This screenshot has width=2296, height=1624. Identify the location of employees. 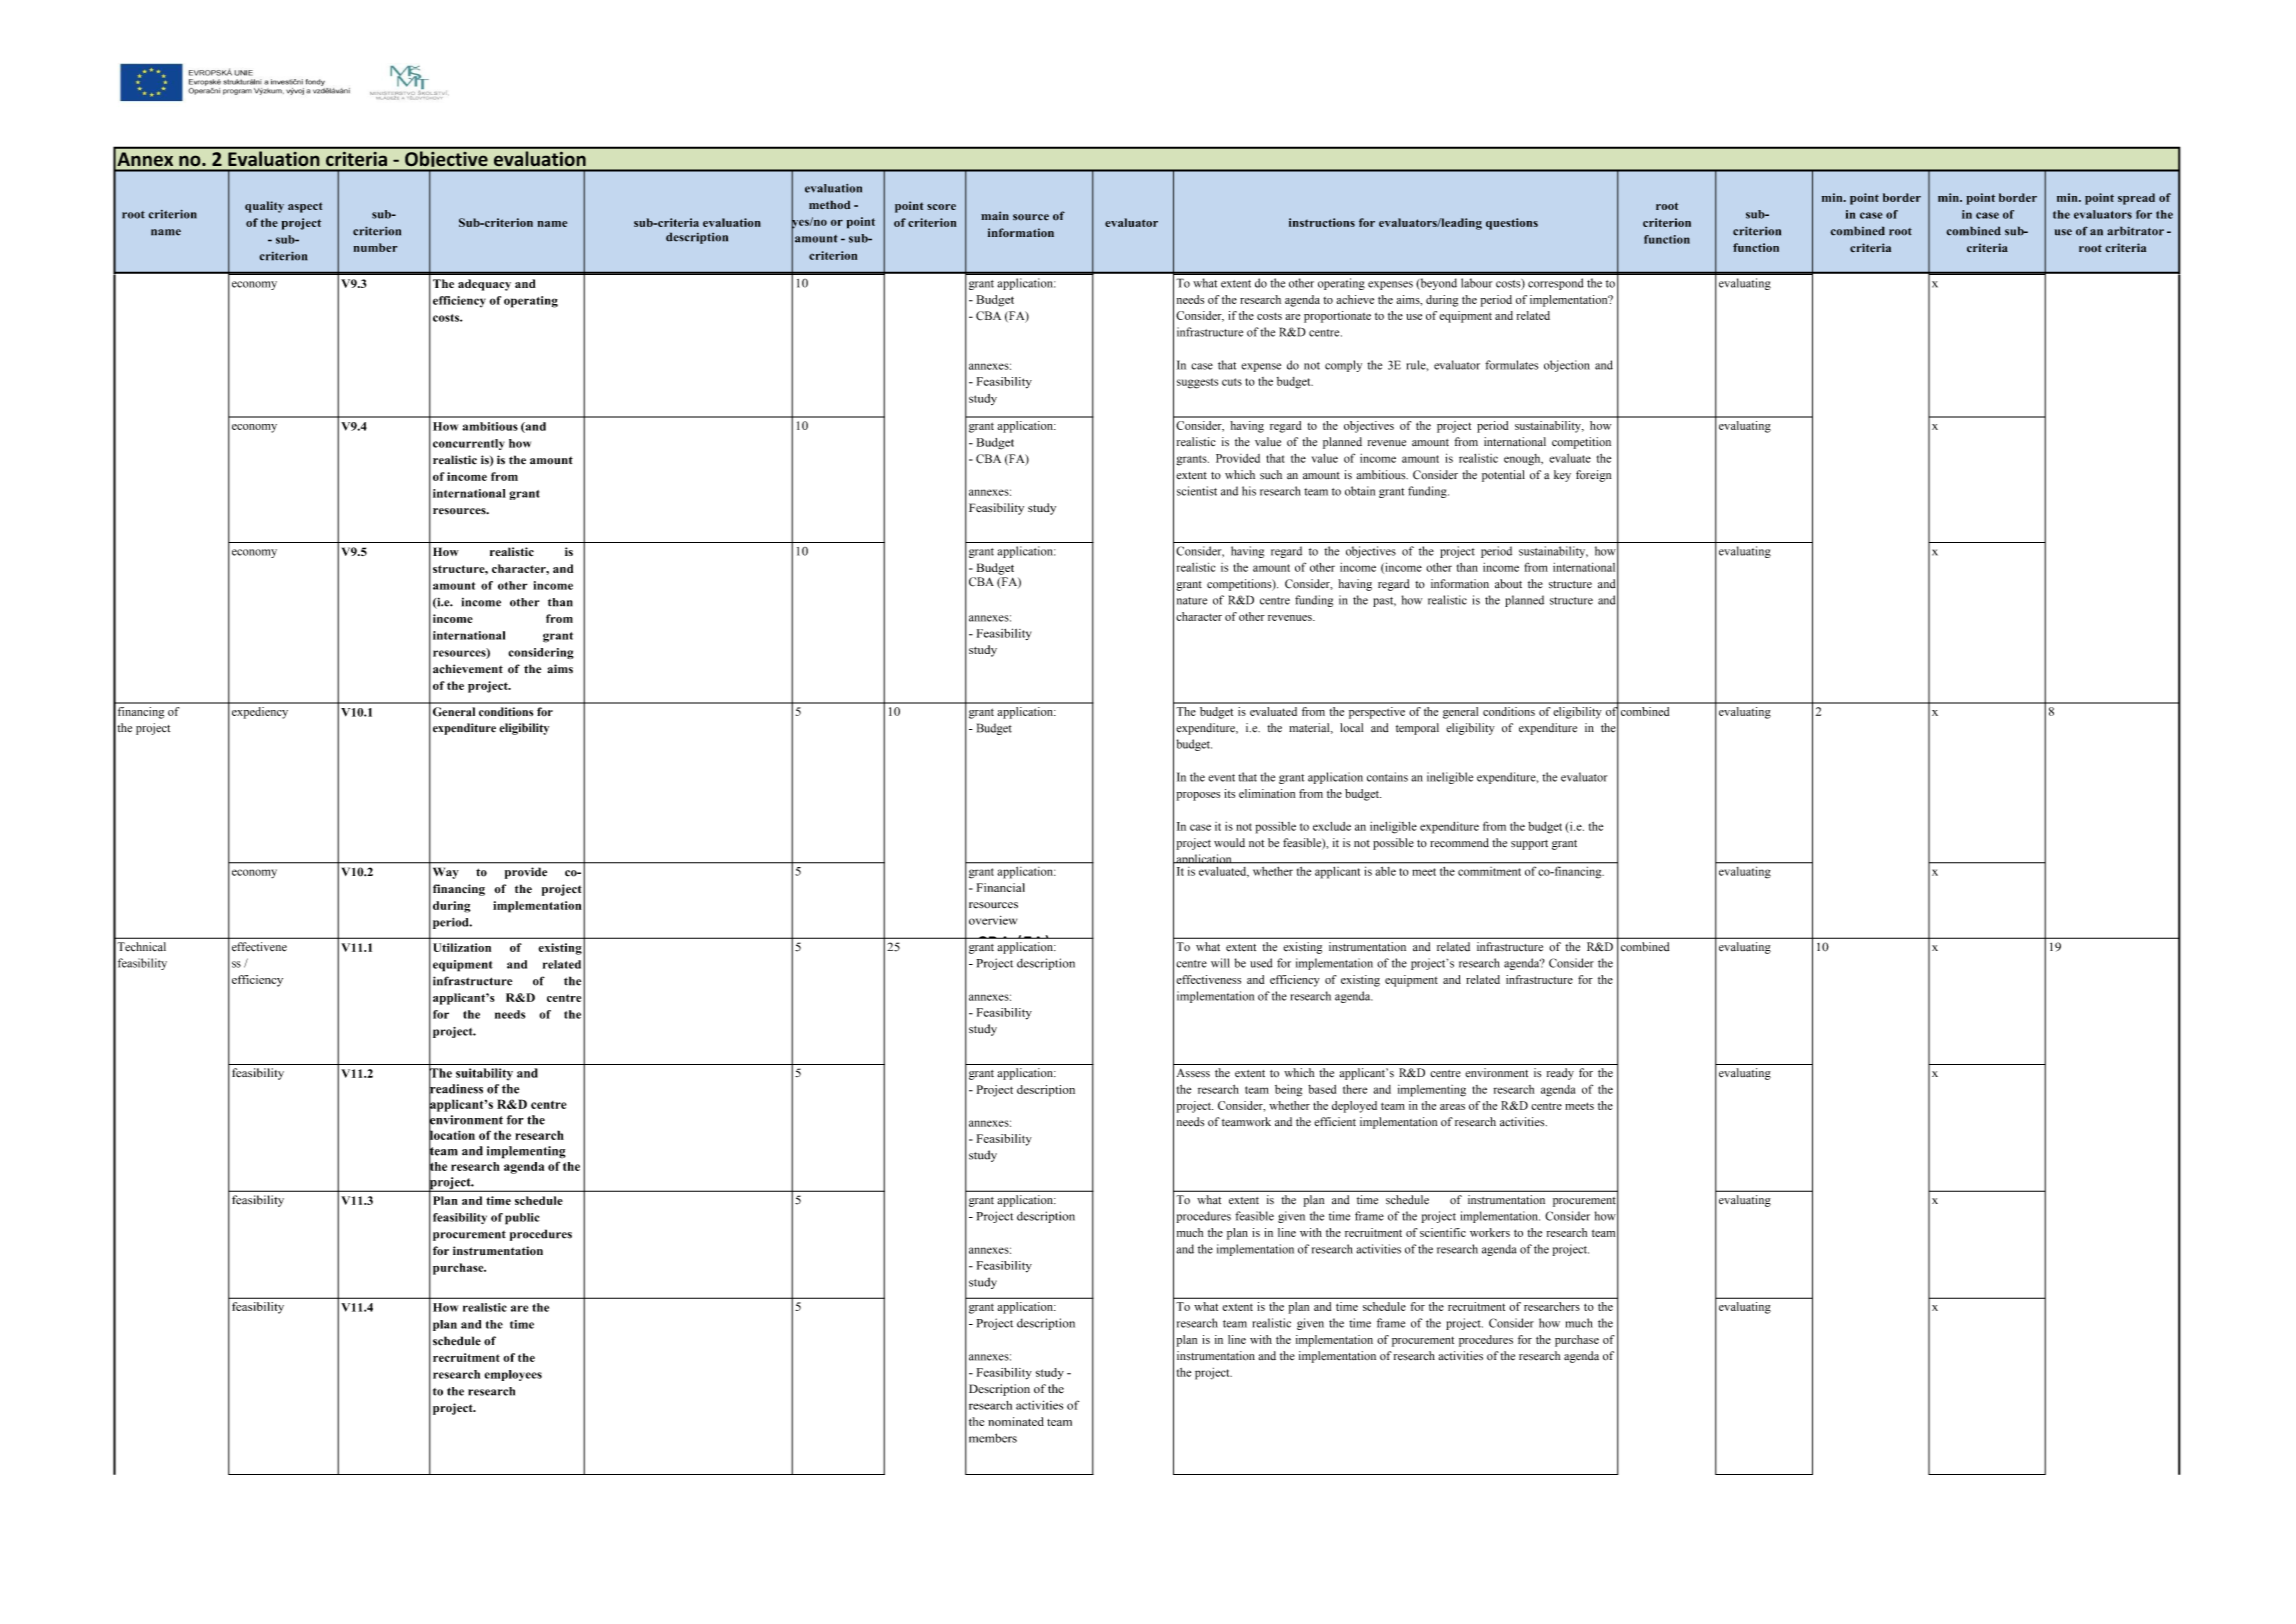
(513, 1375).
